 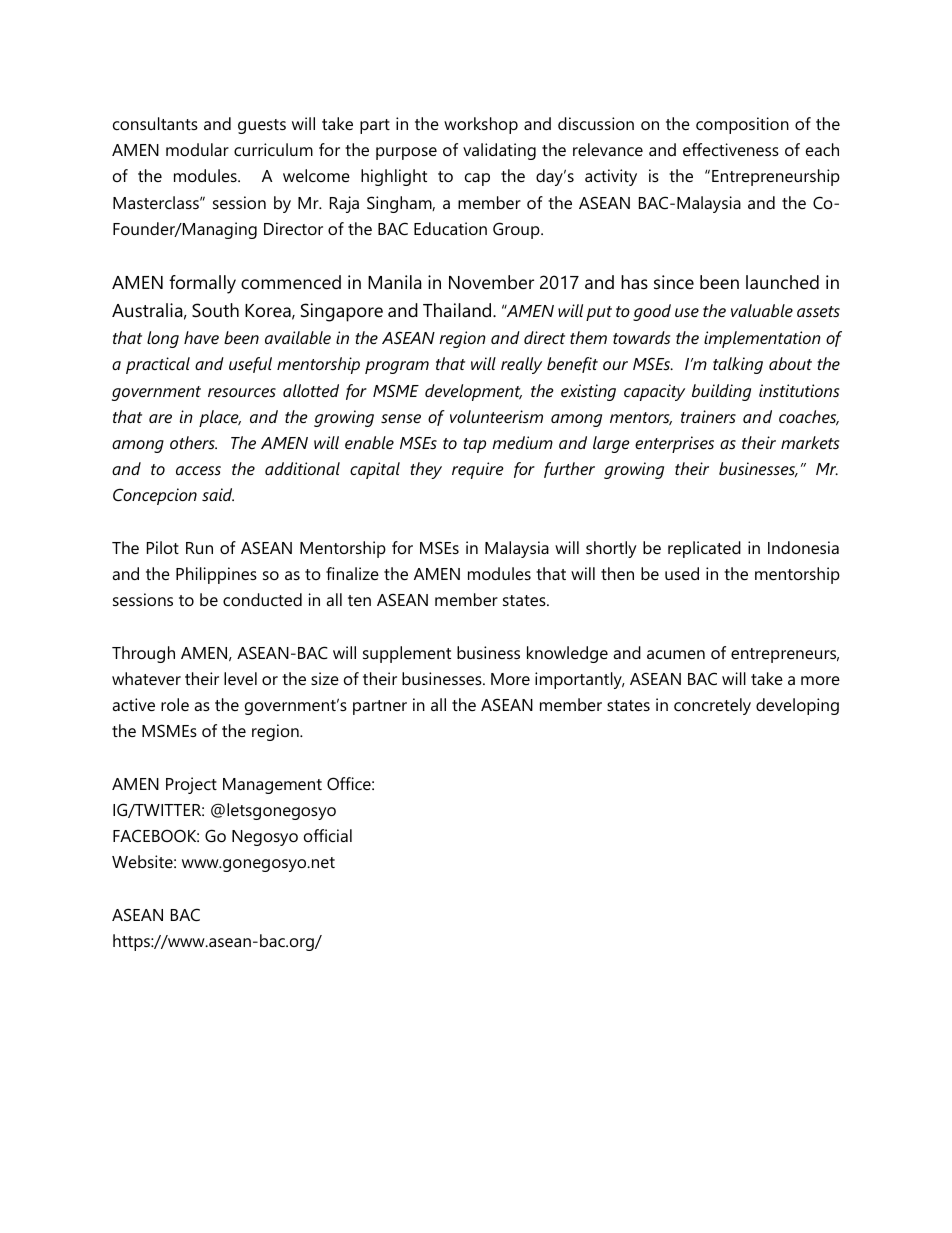 What do you see at coordinates (478, 470) in the page?
I see `require` at bounding box center [478, 470].
